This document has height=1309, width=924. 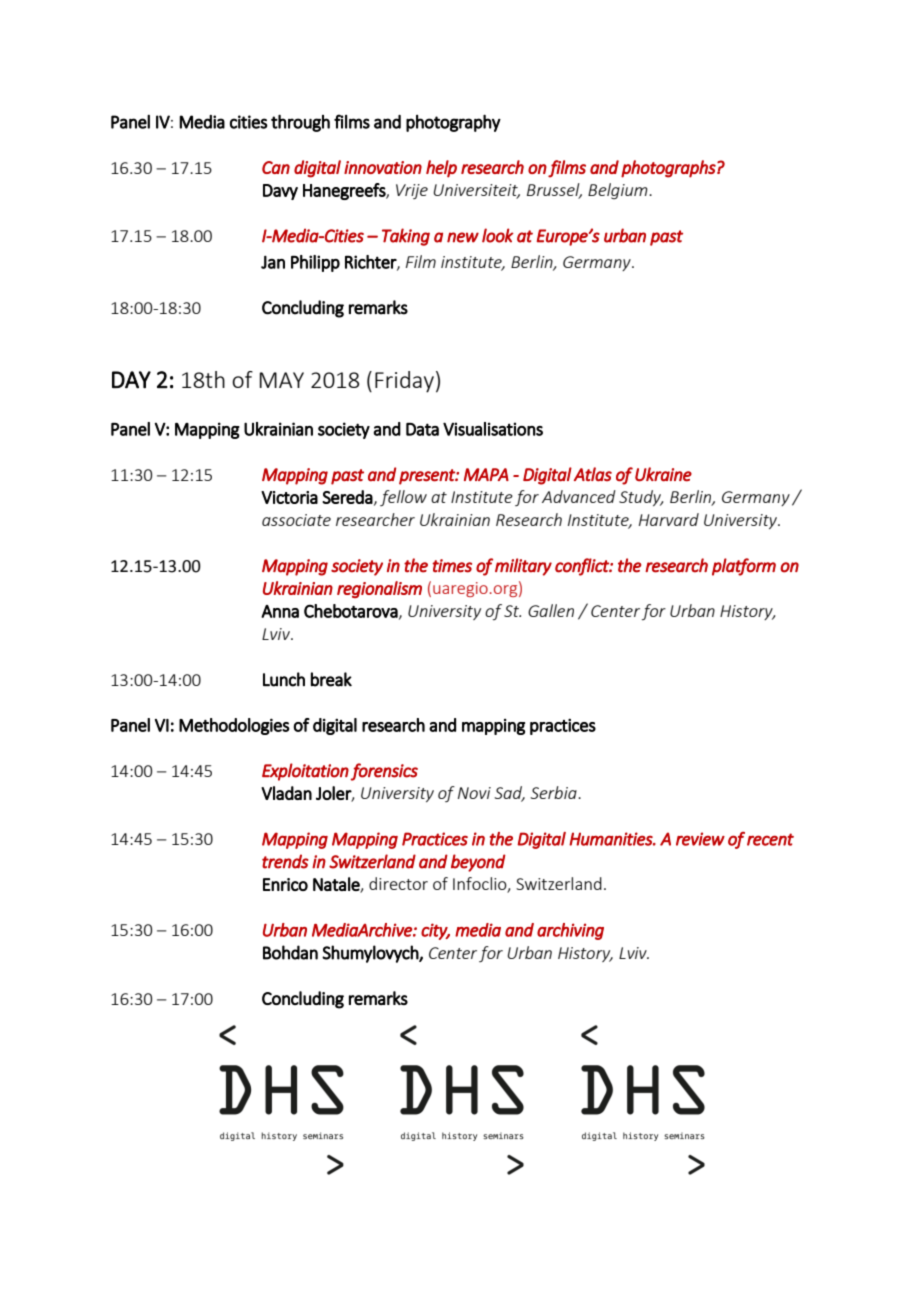 I want to click on review, so click(x=700, y=839).
